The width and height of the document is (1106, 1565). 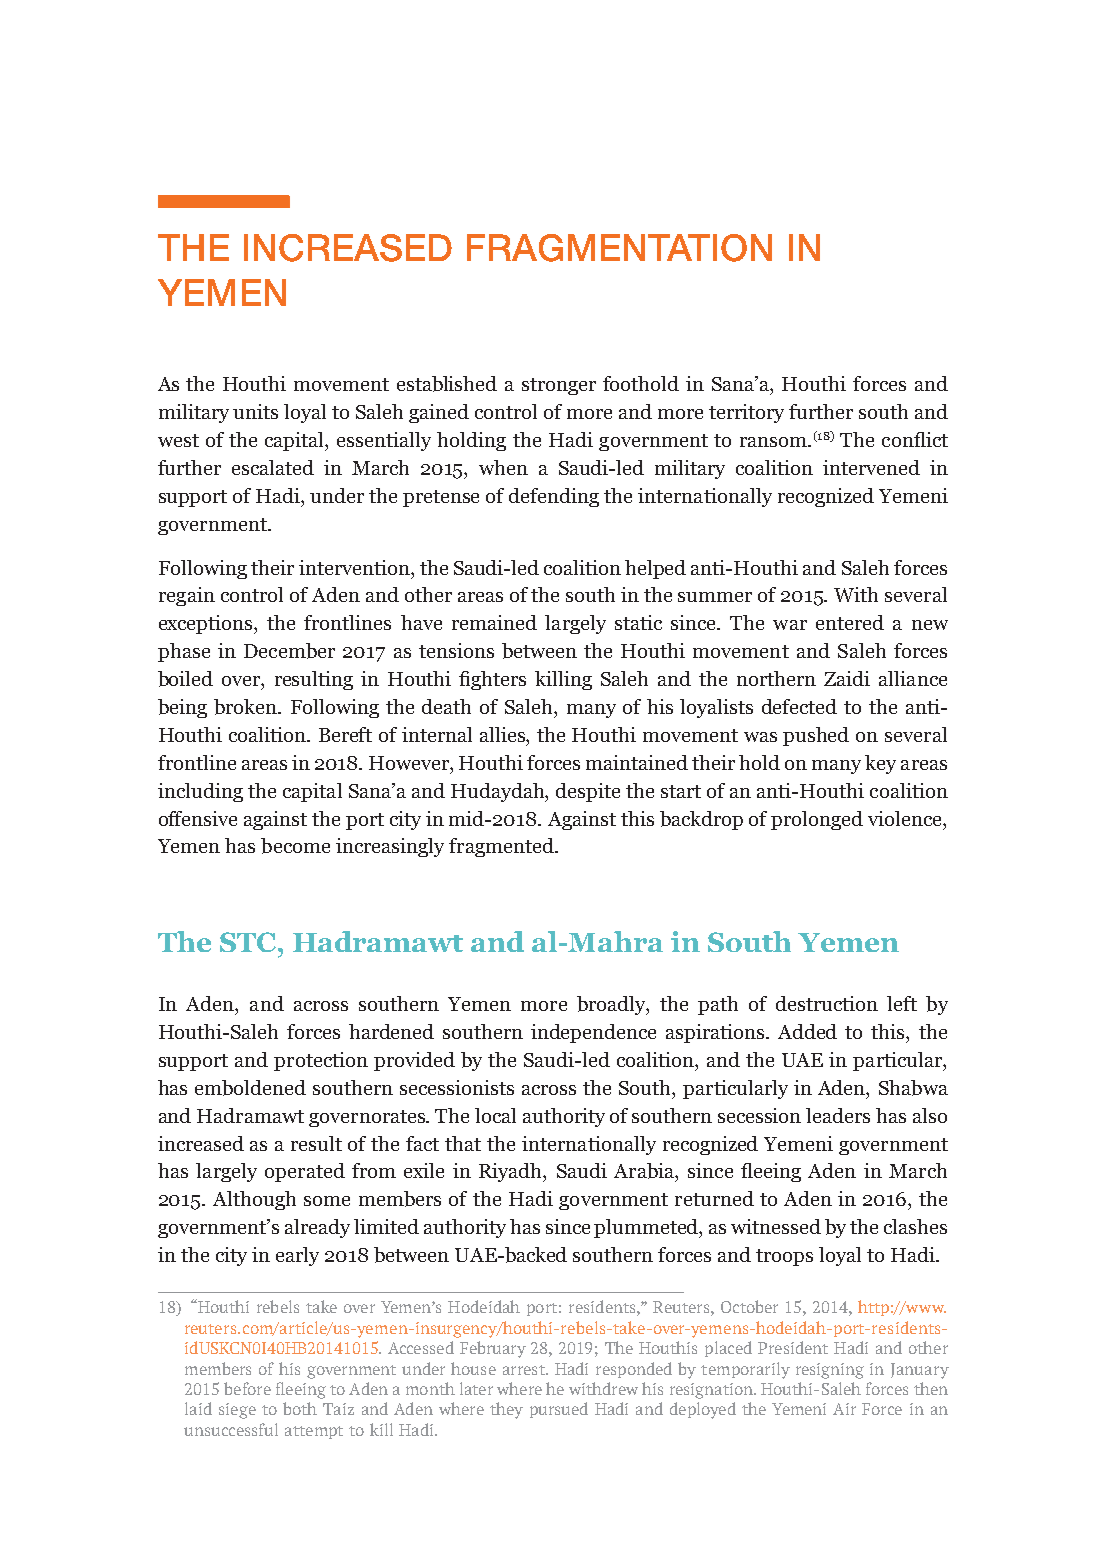 What do you see at coordinates (746, 413) in the document?
I see `territory` at bounding box center [746, 413].
